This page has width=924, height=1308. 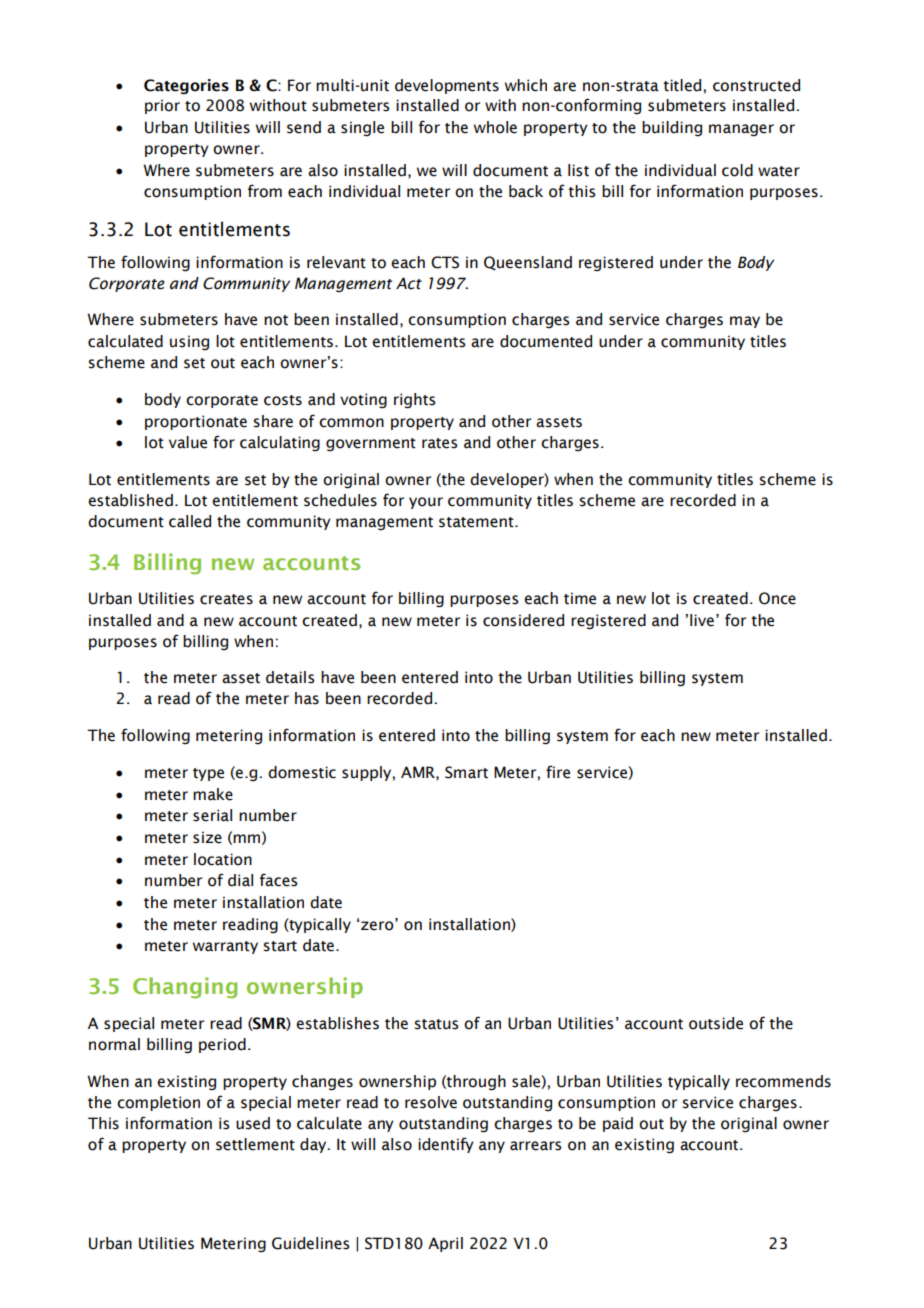 What do you see at coordinates (672, 128) in the page?
I see `building` at bounding box center [672, 128].
